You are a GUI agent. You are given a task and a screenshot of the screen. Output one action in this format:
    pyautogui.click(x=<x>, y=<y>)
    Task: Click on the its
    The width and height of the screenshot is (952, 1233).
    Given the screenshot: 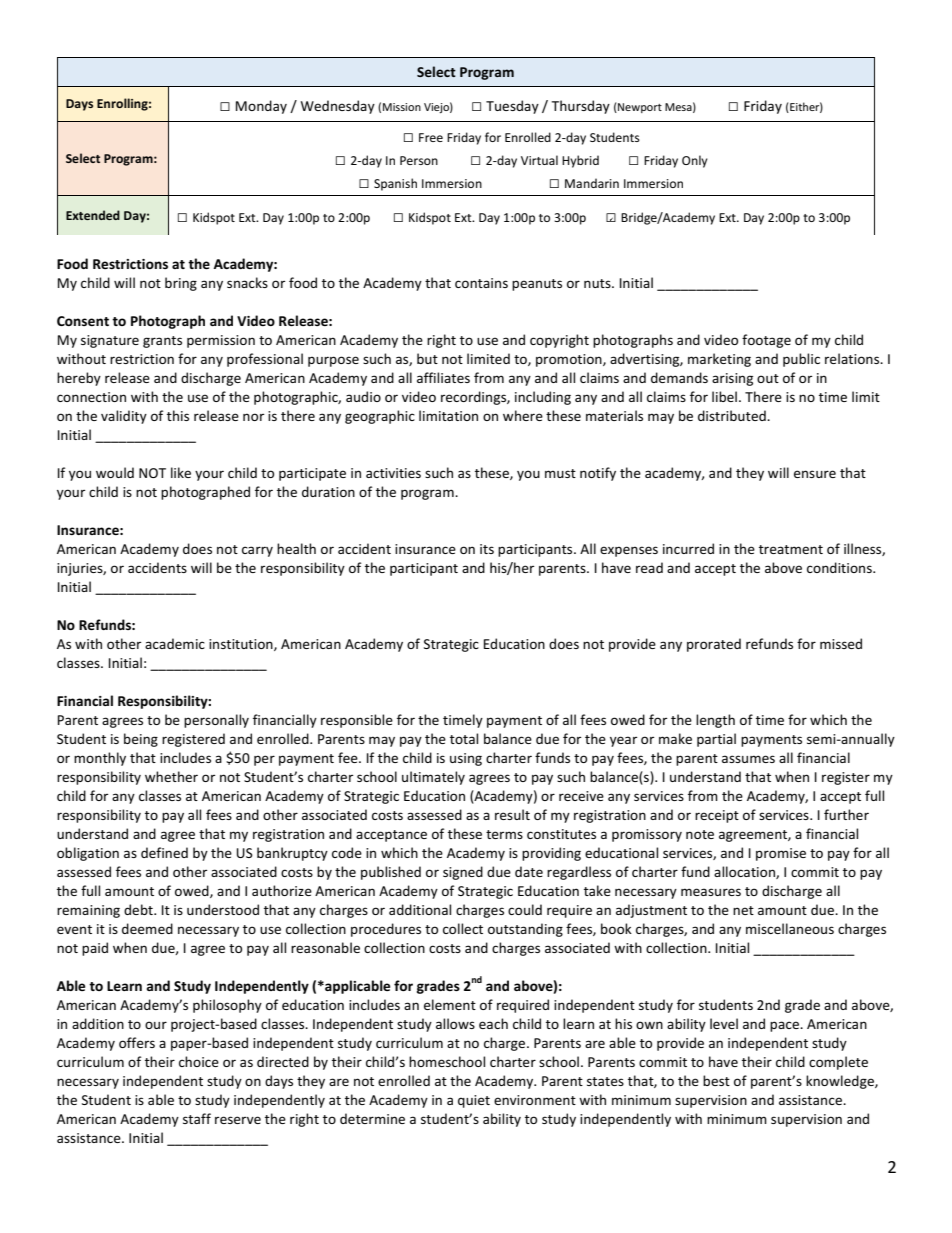 What is the action you would take?
    pyautogui.click(x=487, y=549)
